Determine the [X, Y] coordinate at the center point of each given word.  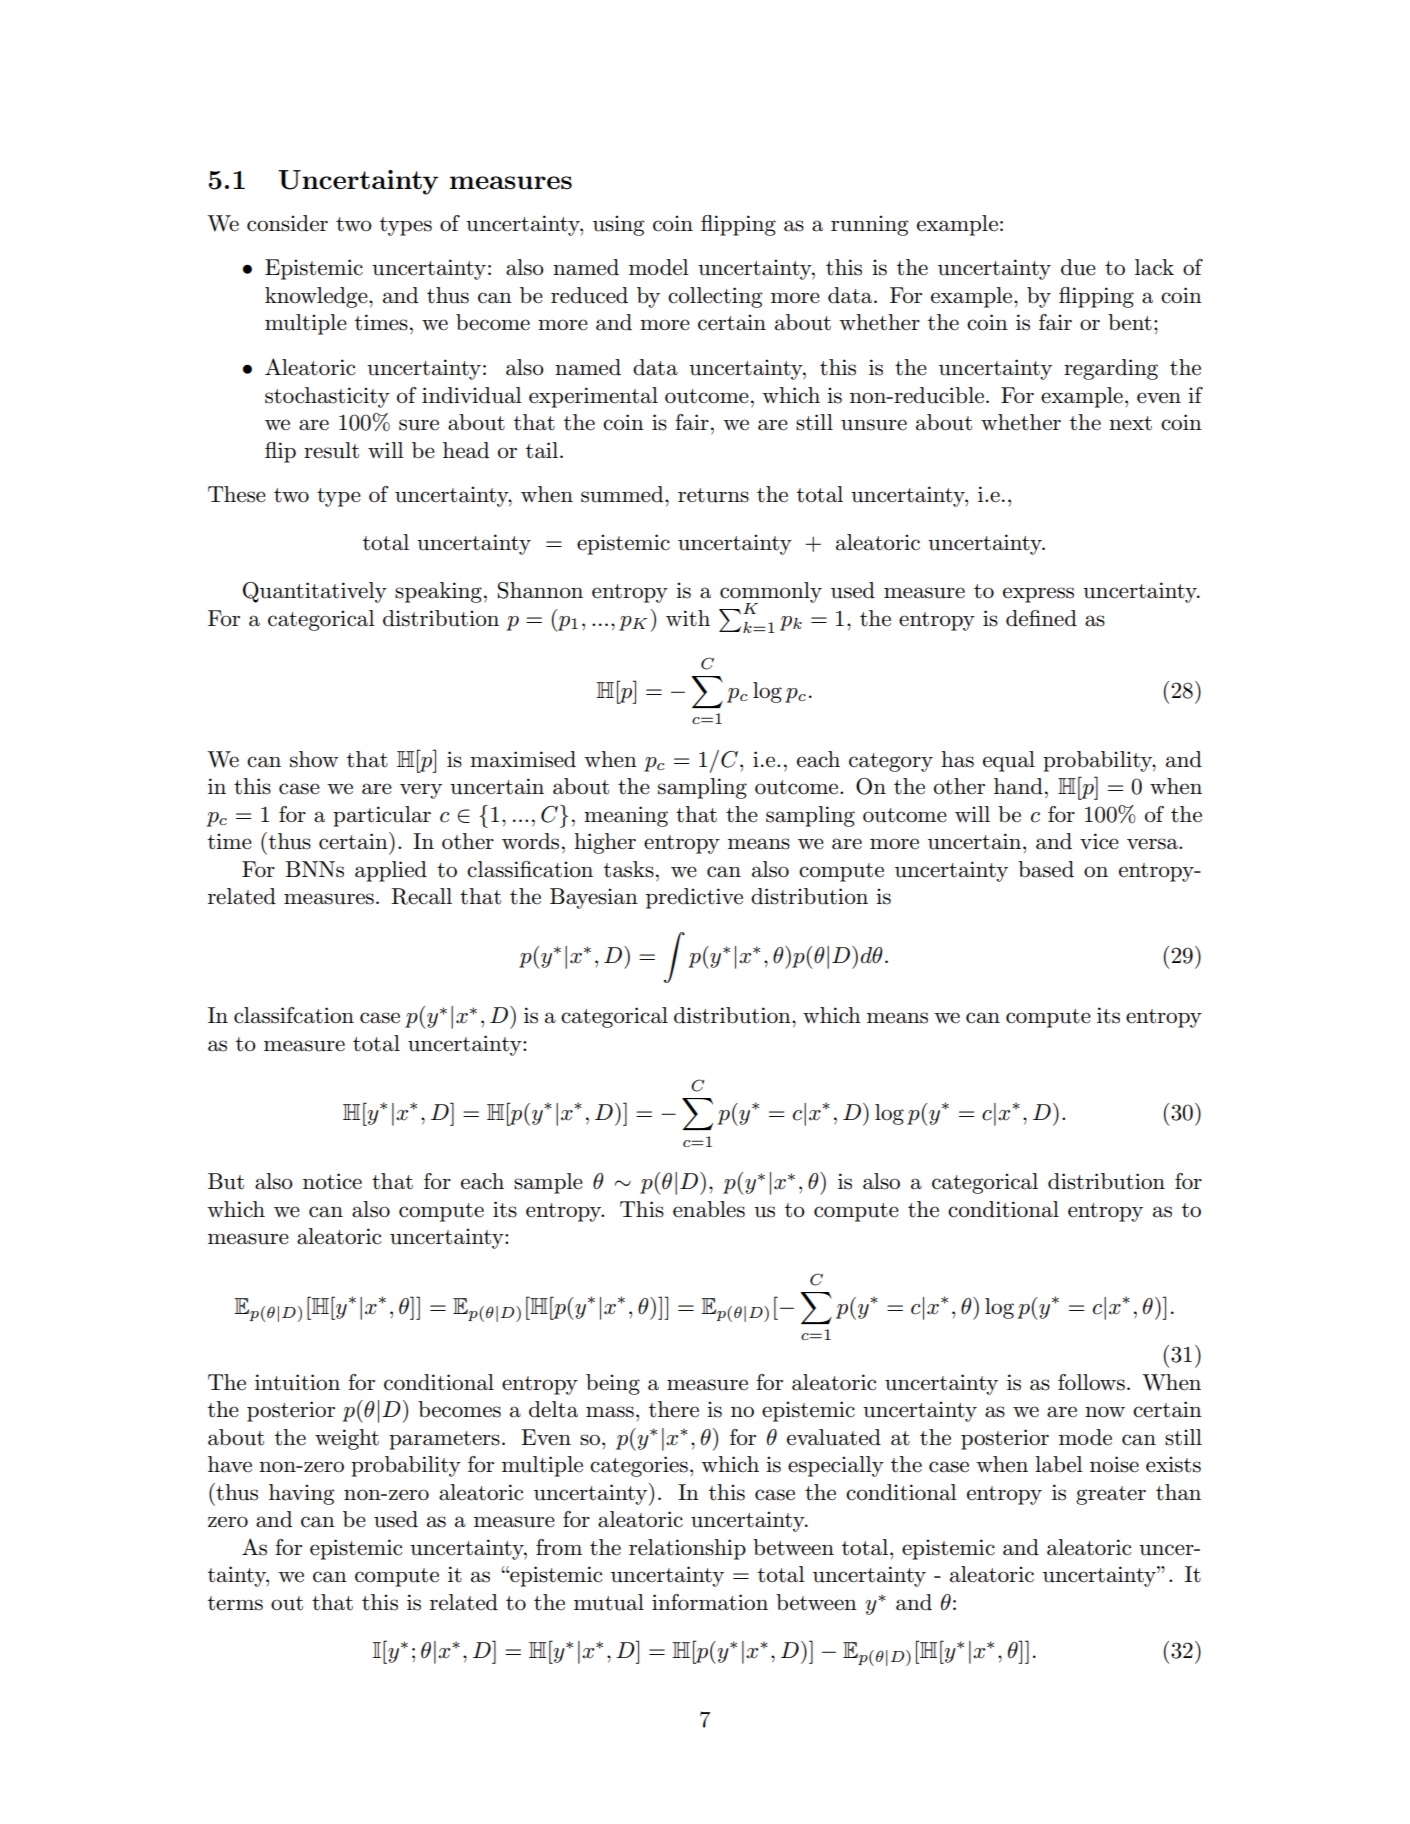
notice [332, 1181]
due [1078, 267]
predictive [694, 898]
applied [391, 871]
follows [1091, 1382]
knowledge [317, 297]
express [1038, 595]
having [301, 1494]
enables [709, 1209]
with [688, 618]
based [1046, 869]
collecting [715, 297]
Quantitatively [315, 592]
